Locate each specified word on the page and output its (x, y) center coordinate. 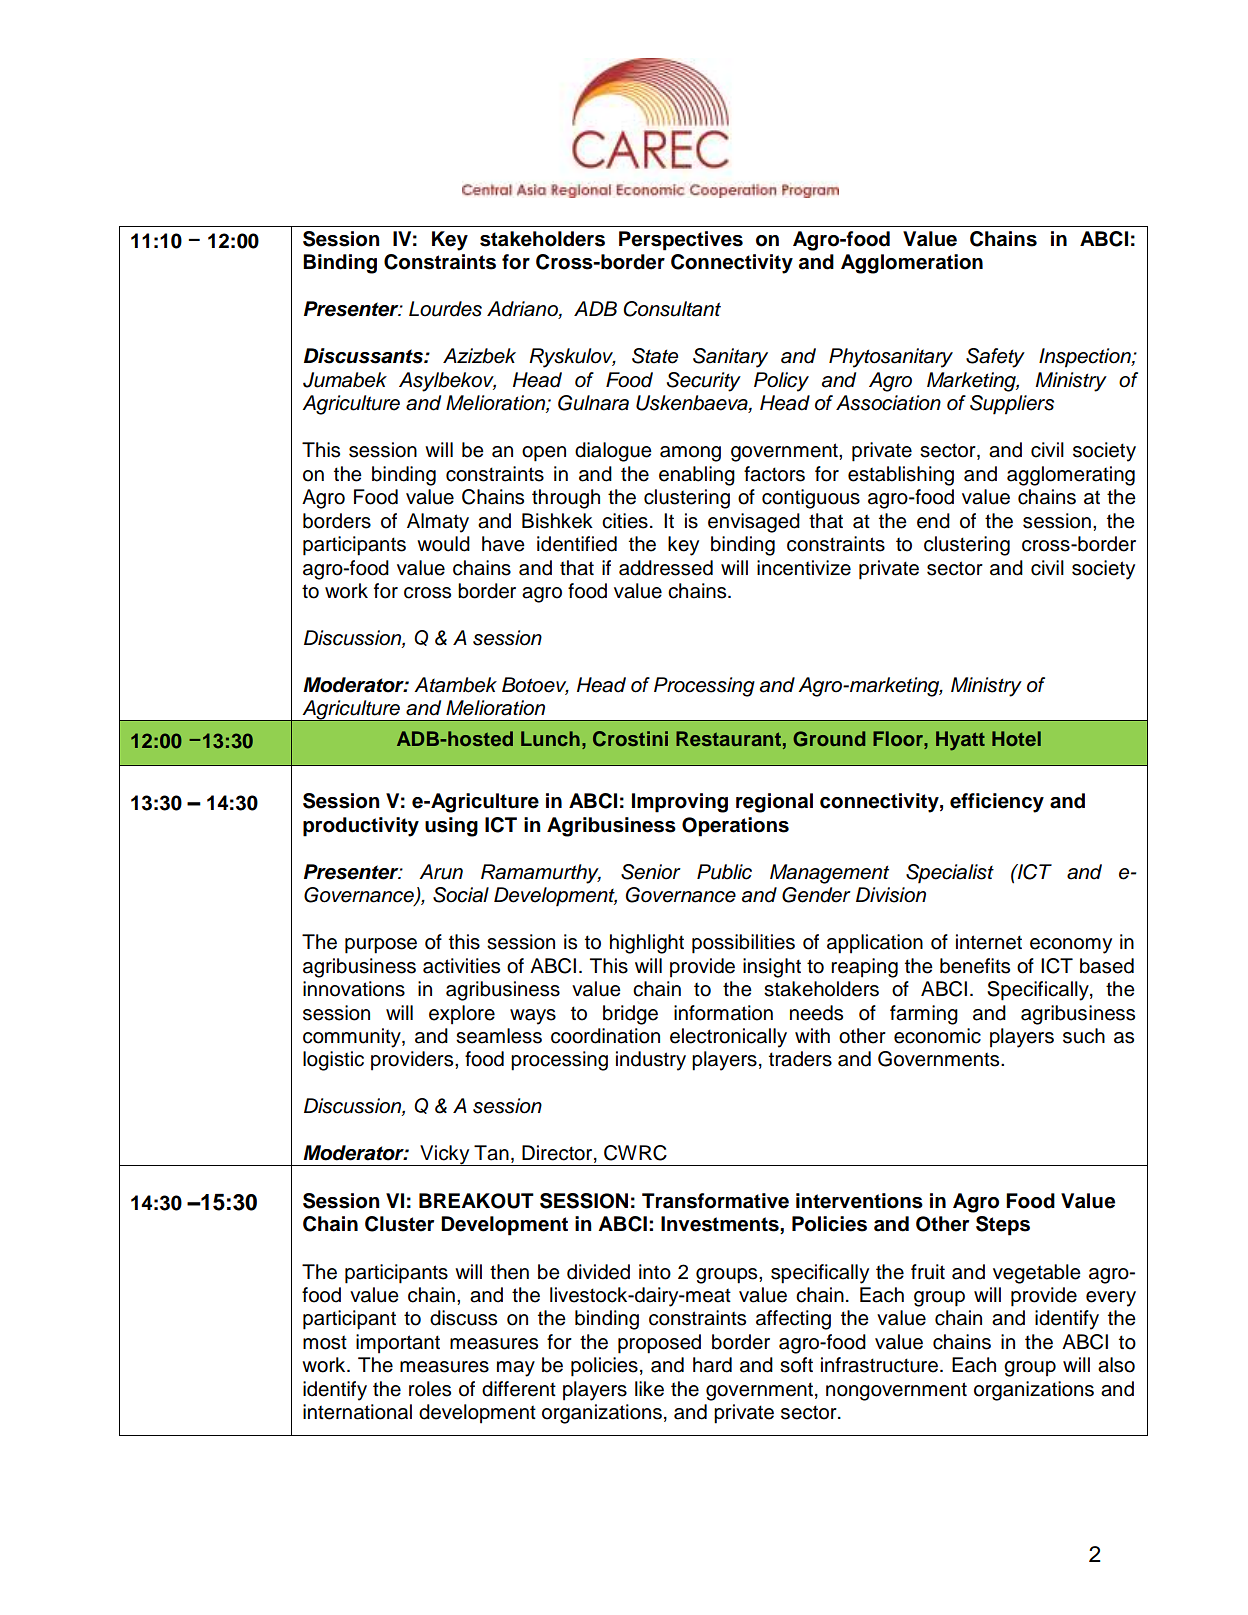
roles (430, 1389)
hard (712, 1365)
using (451, 827)
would (443, 544)
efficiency (997, 803)
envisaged (754, 523)
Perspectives (681, 241)
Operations (735, 827)
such (1084, 1036)
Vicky (445, 1155)
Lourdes (445, 309)
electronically (728, 1038)
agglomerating (1071, 476)
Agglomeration (912, 264)
